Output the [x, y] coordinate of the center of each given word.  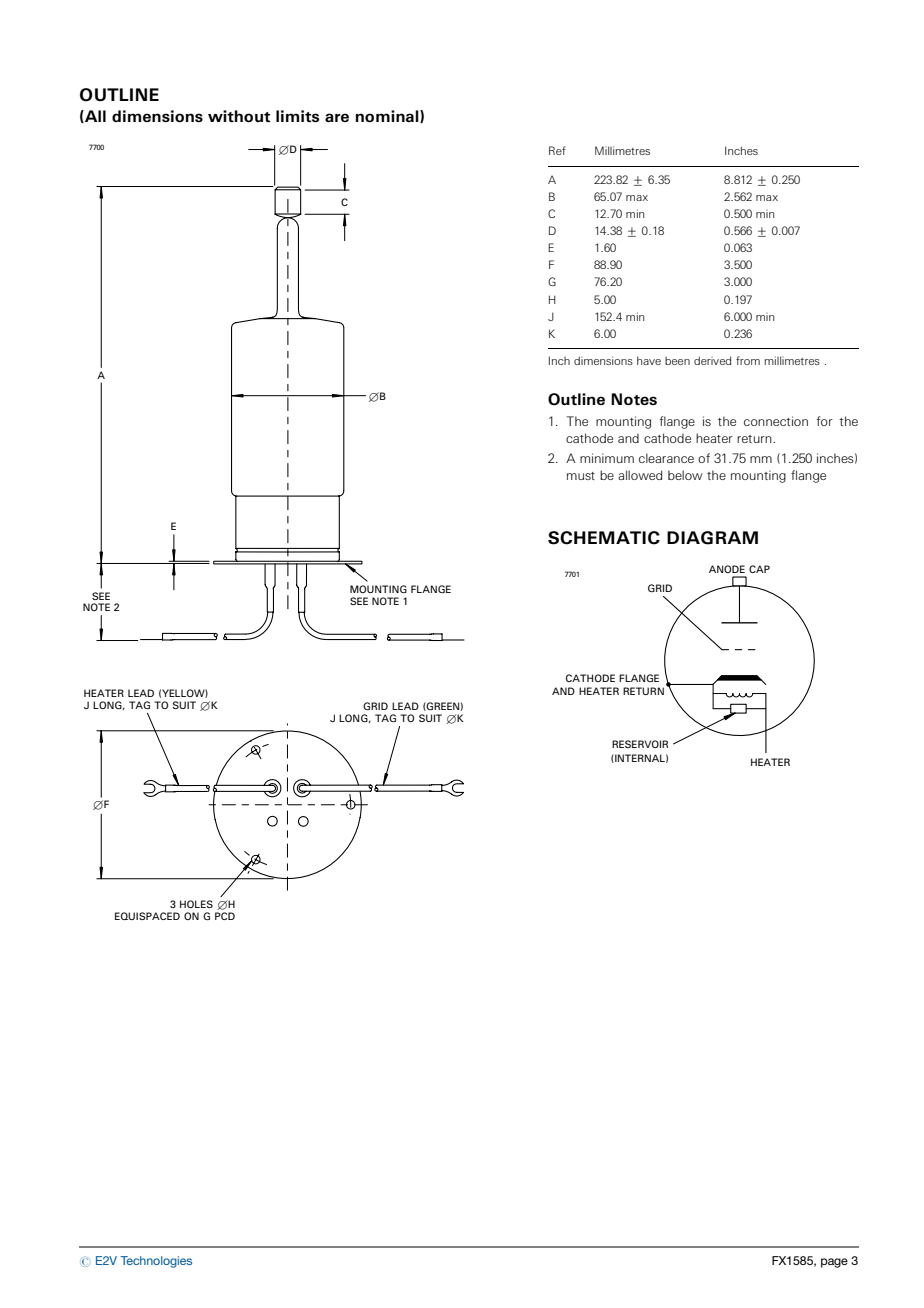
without [239, 116]
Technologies [156, 1262]
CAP [759, 569]
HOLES [196, 904]
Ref [557, 150]
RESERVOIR [640, 744]
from [748, 360]
